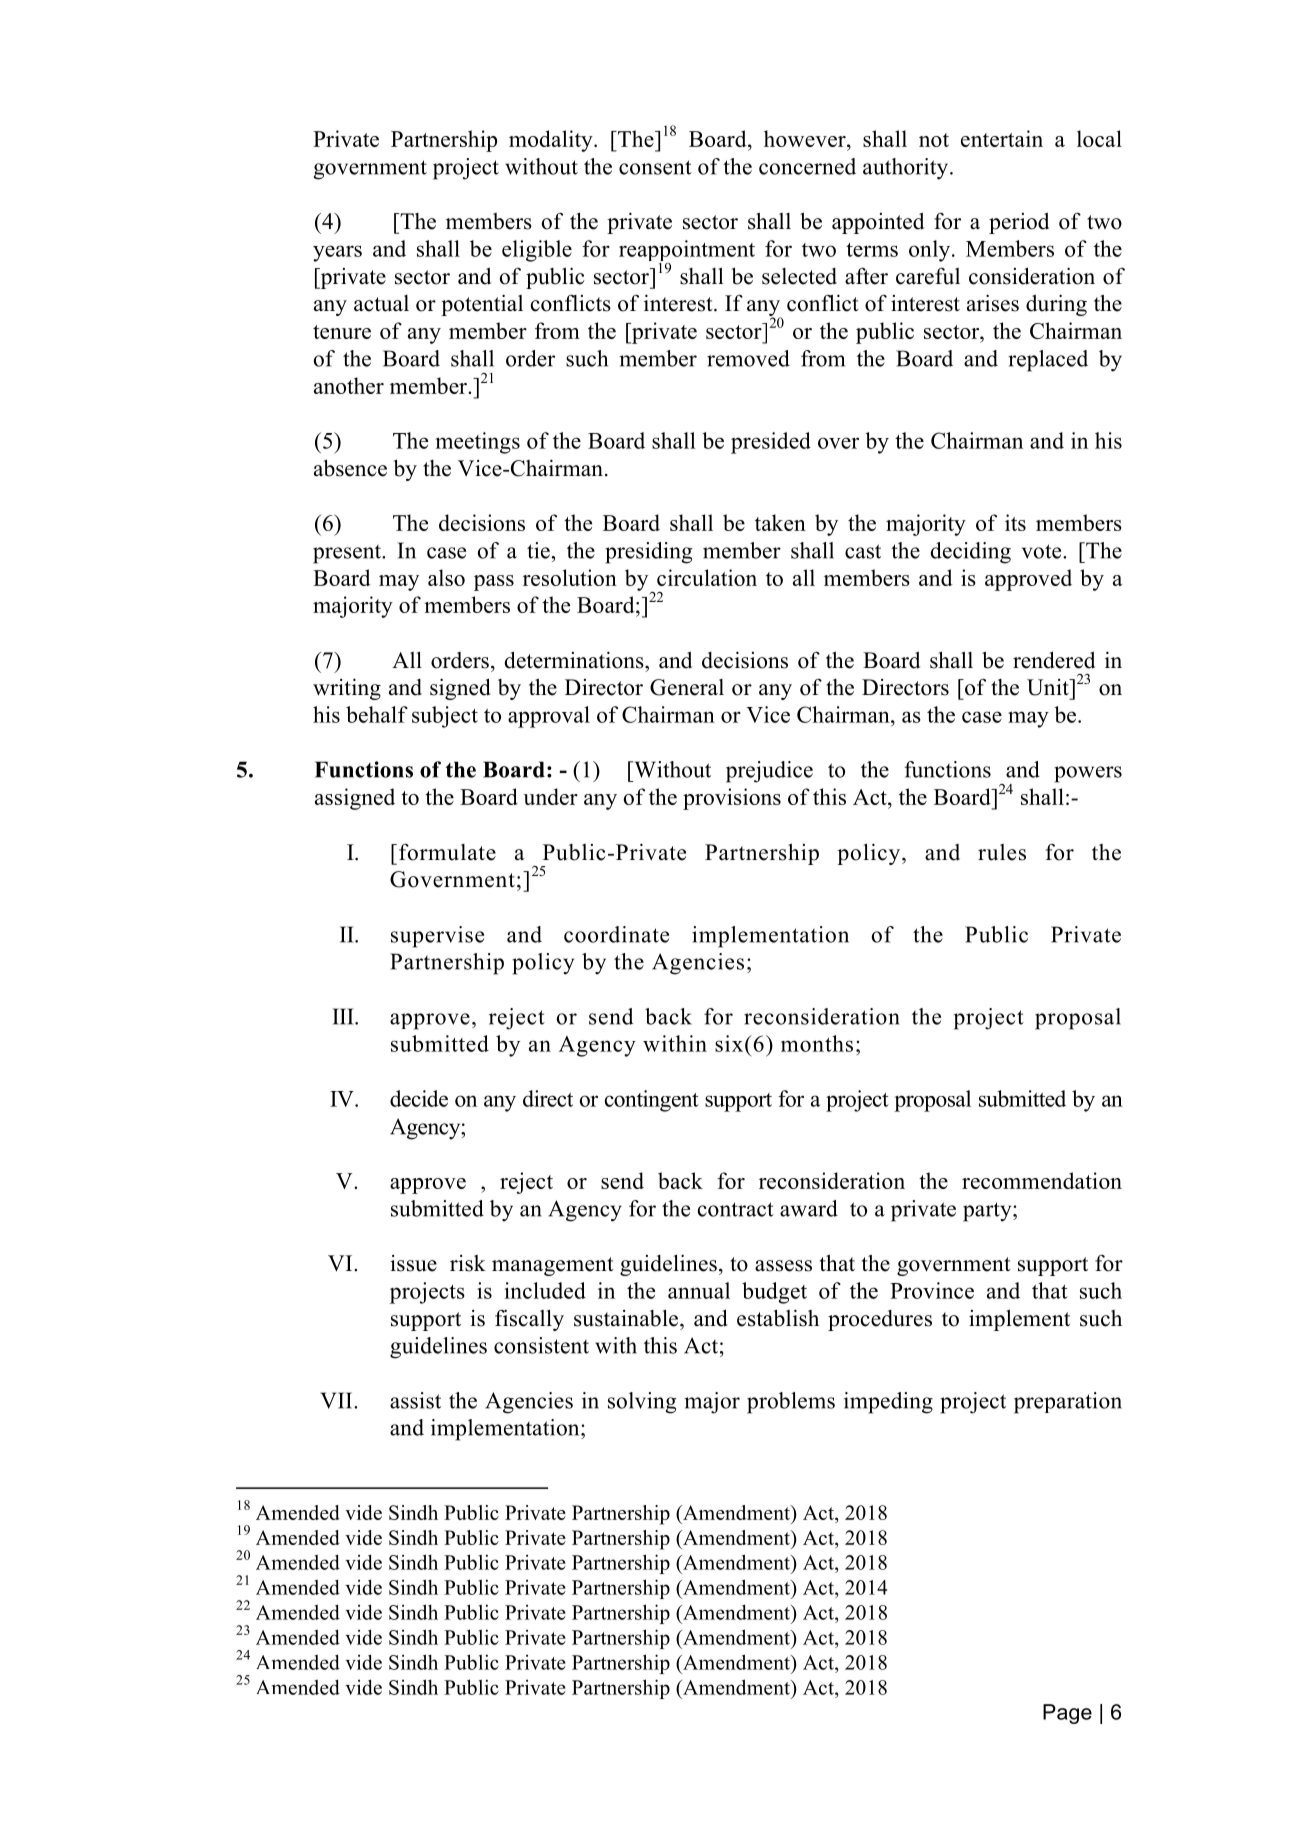 The height and width of the screenshot is (1825, 1290). What do you see at coordinates (1054, 660) in the screenshot?
I see `rendered` at bounding box center [1054, 660].
